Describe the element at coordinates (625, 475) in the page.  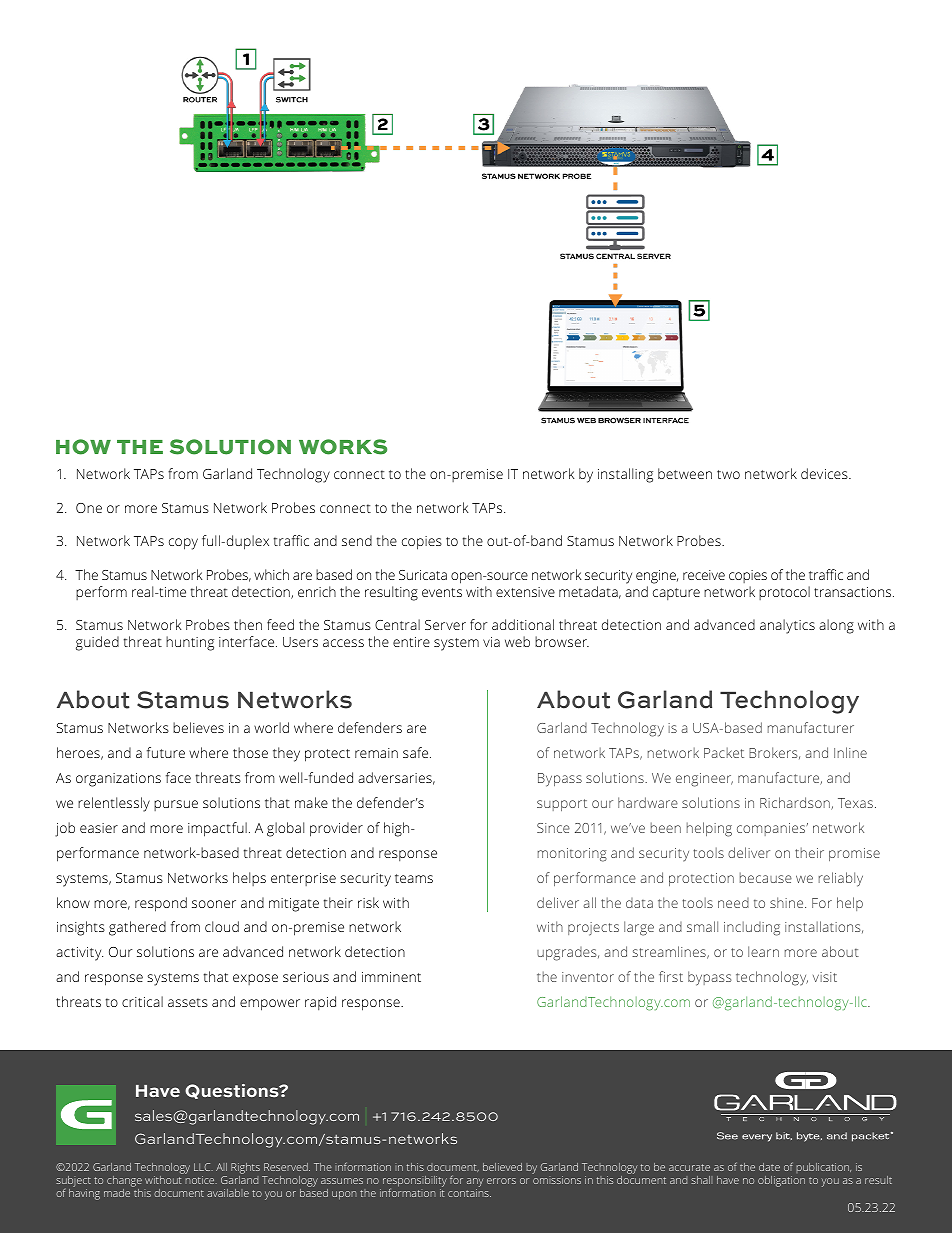
I see `installing` at that location.
